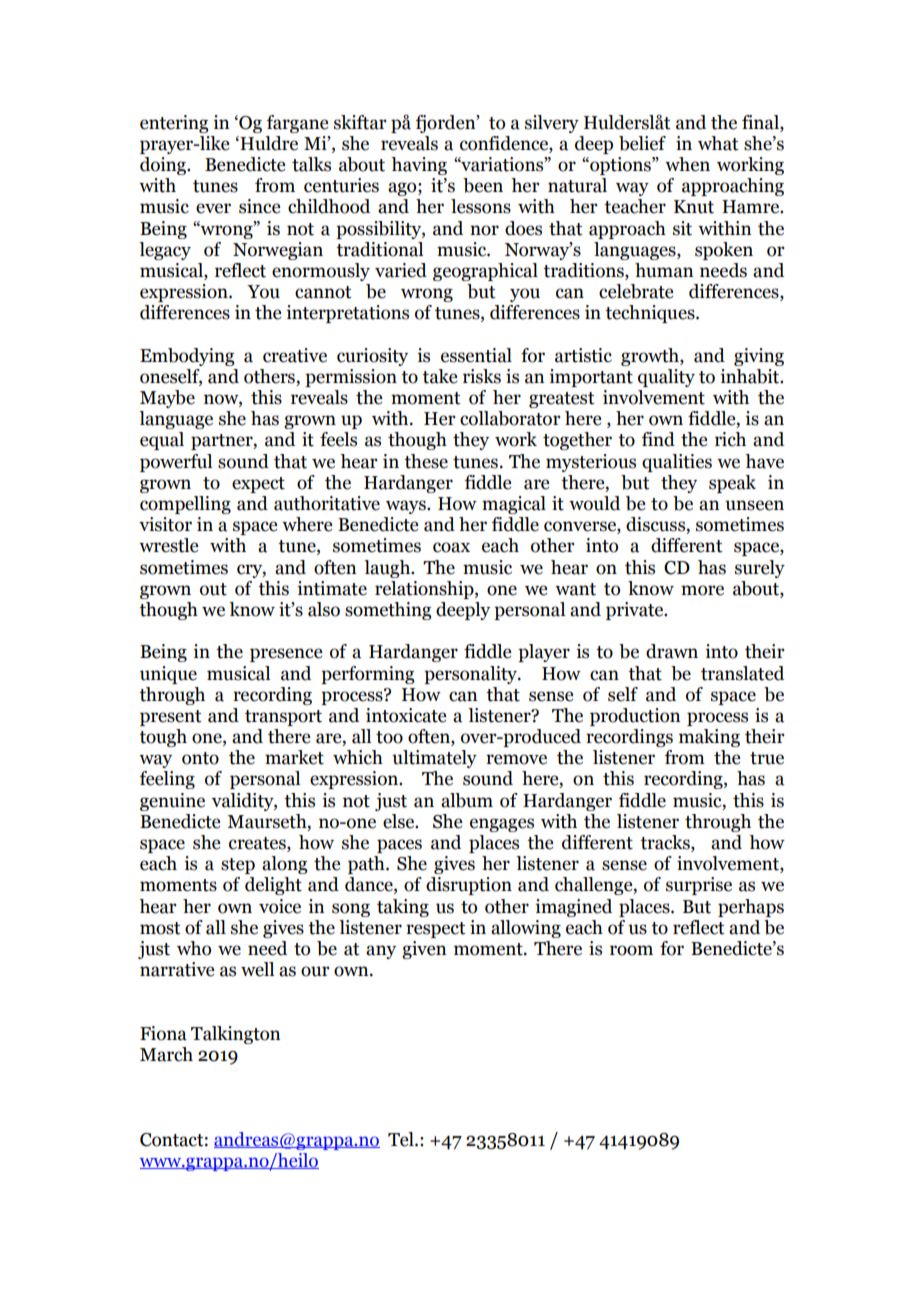  Describe the element at coordinates (424, 950) in the page. I see `given` at that location.
